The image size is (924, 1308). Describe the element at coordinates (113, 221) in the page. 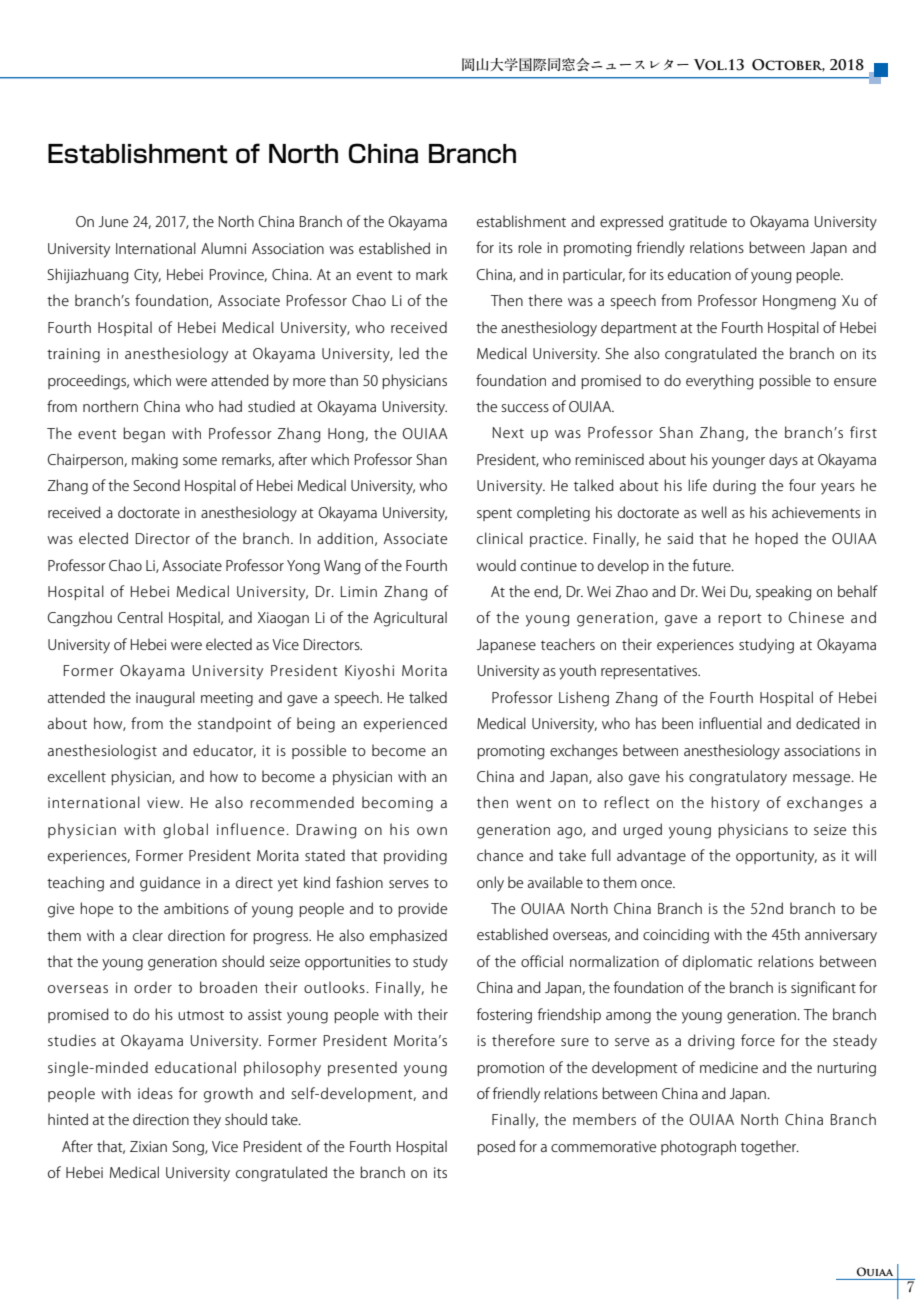

I see `June` at that location.
